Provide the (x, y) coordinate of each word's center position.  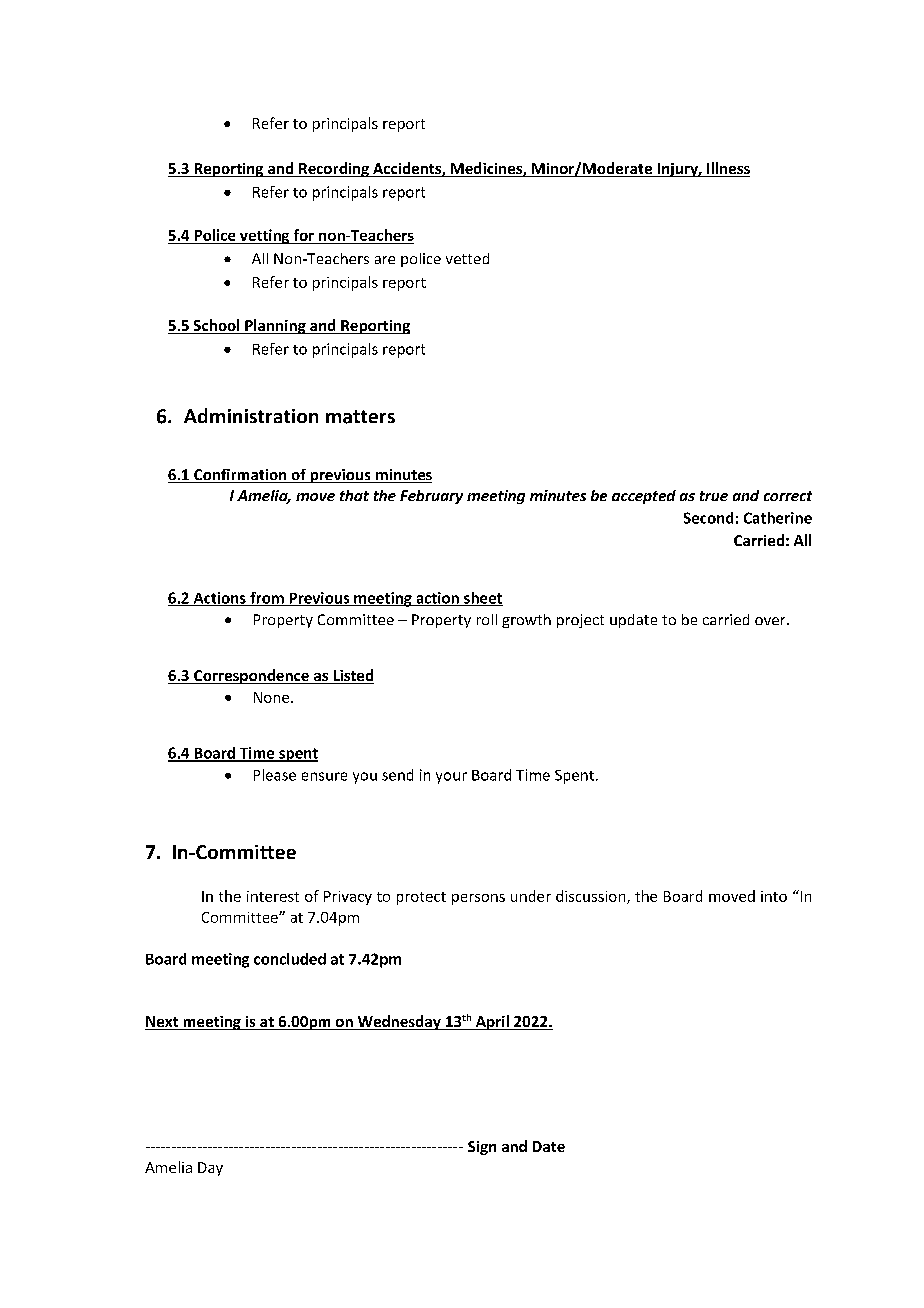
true (714, 496)
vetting (264, 236)
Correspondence (251, 676)
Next (163, 1023)
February (431, 497)
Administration (251, 415)
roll (487, 619)
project (580, 621)
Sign (482, 1148)
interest (273, 896)
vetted (467, 258)
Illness (727, 169)
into (774, 896)
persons (478, 899)
